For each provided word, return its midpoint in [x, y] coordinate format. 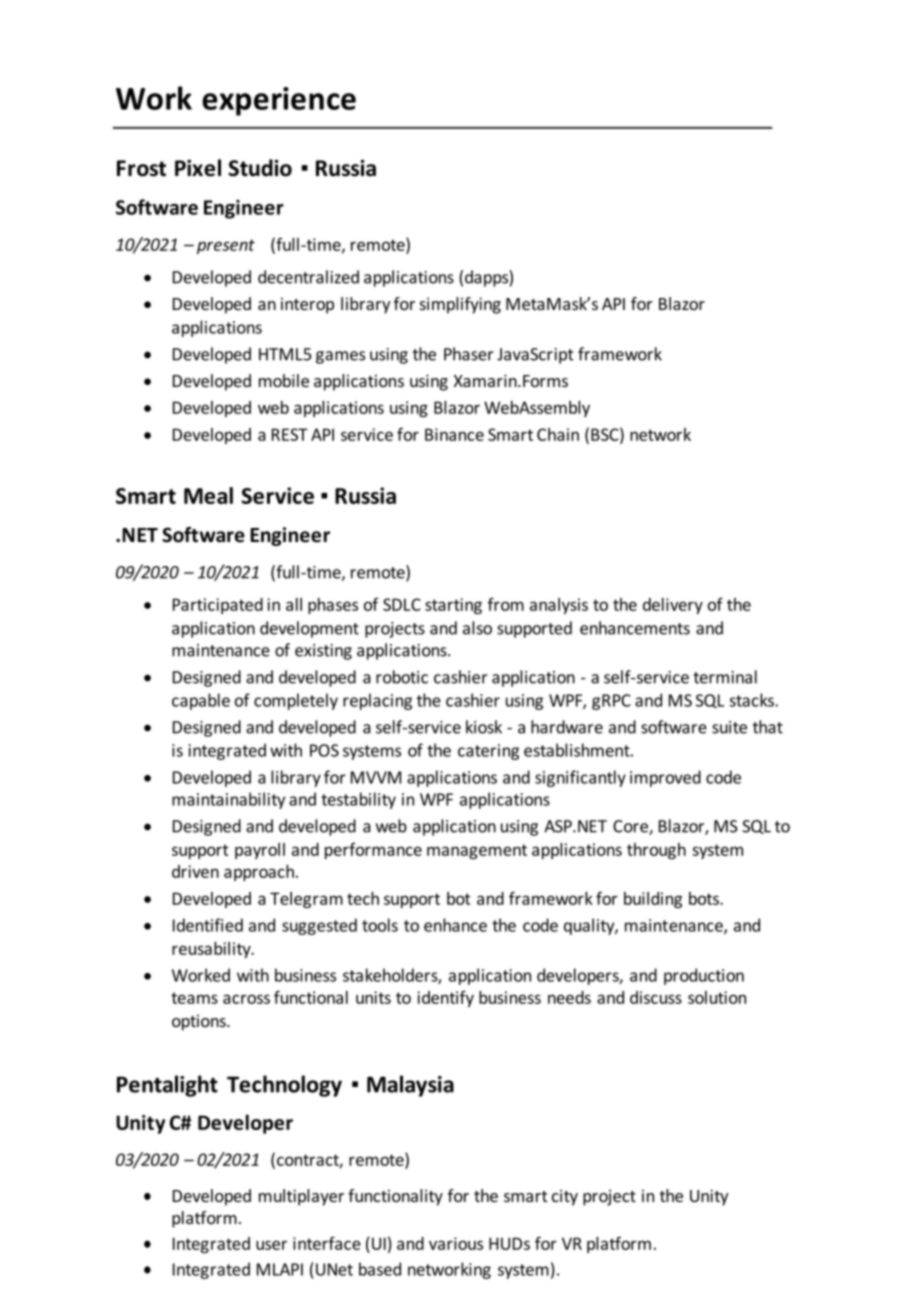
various [456, 1243]
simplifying [460, 305]
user [271, 1245]
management [477, 851]
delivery [673, 606]
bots [705, 898]
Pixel [198, 168]
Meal [208, 495]
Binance [454, 434]
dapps [487, 278]
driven [195, 871]
